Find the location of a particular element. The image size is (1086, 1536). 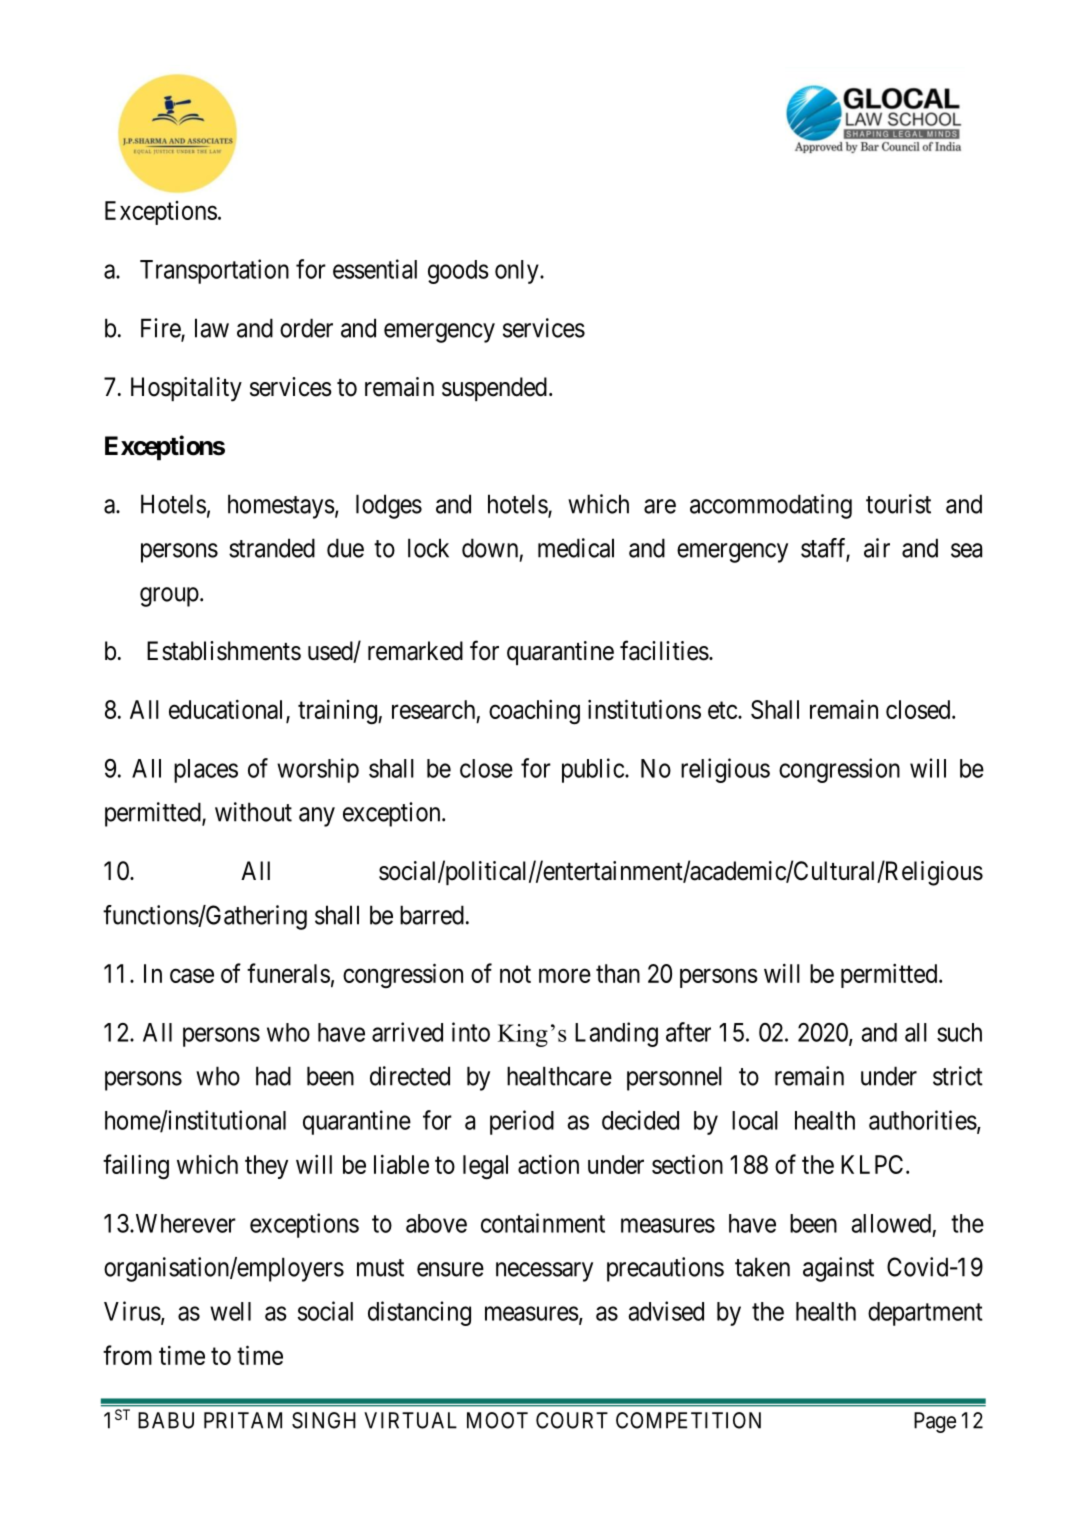

law is located at coordinates (212, 328).
